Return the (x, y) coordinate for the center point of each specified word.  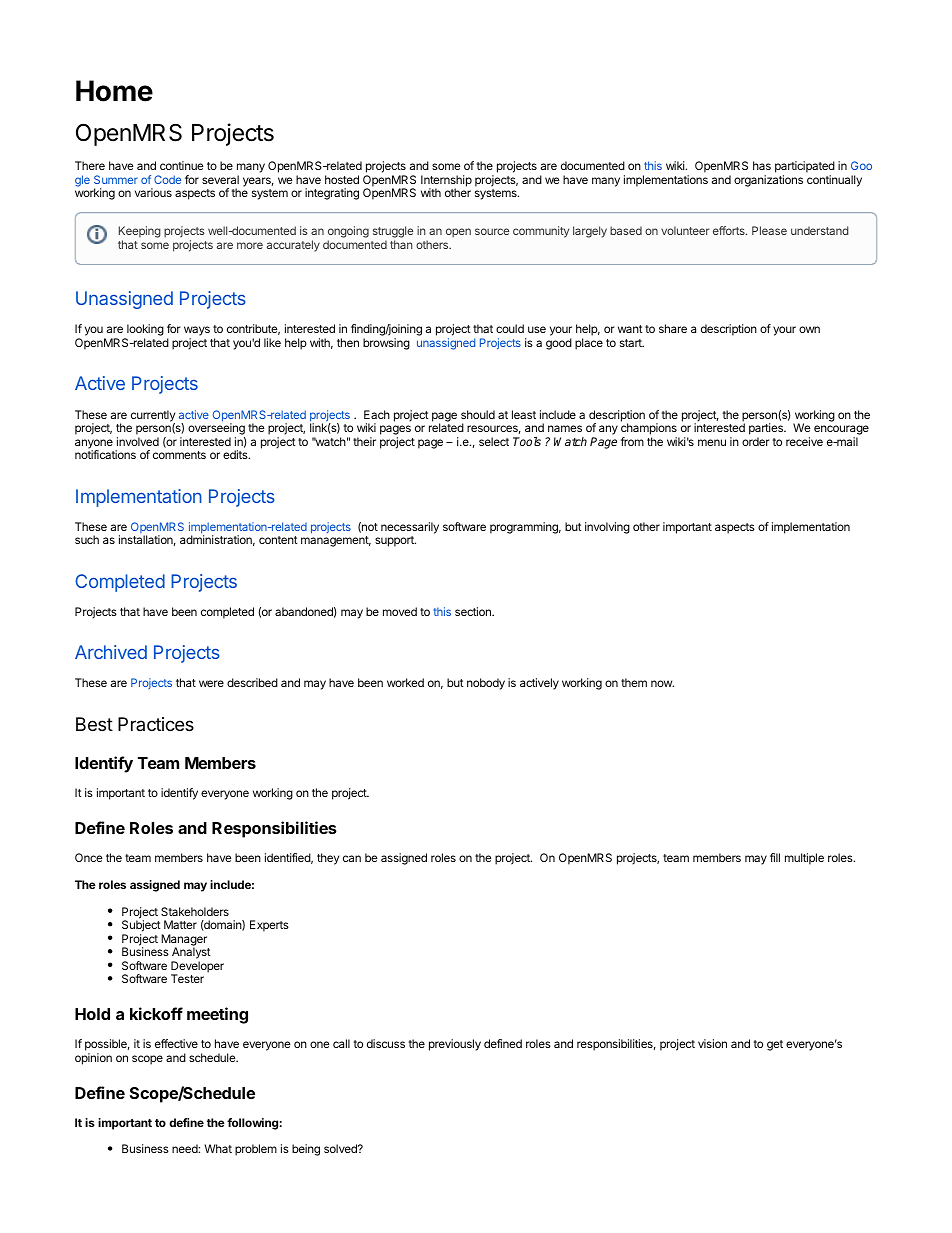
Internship (446, 182)
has (762, 165)
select (494, 441)
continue (181, 165)
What (218, 1148)
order (756, 441)
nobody (486, 684)
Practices (156, 724)
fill (775, 857)
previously (455, 1045)
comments (179, 455)
